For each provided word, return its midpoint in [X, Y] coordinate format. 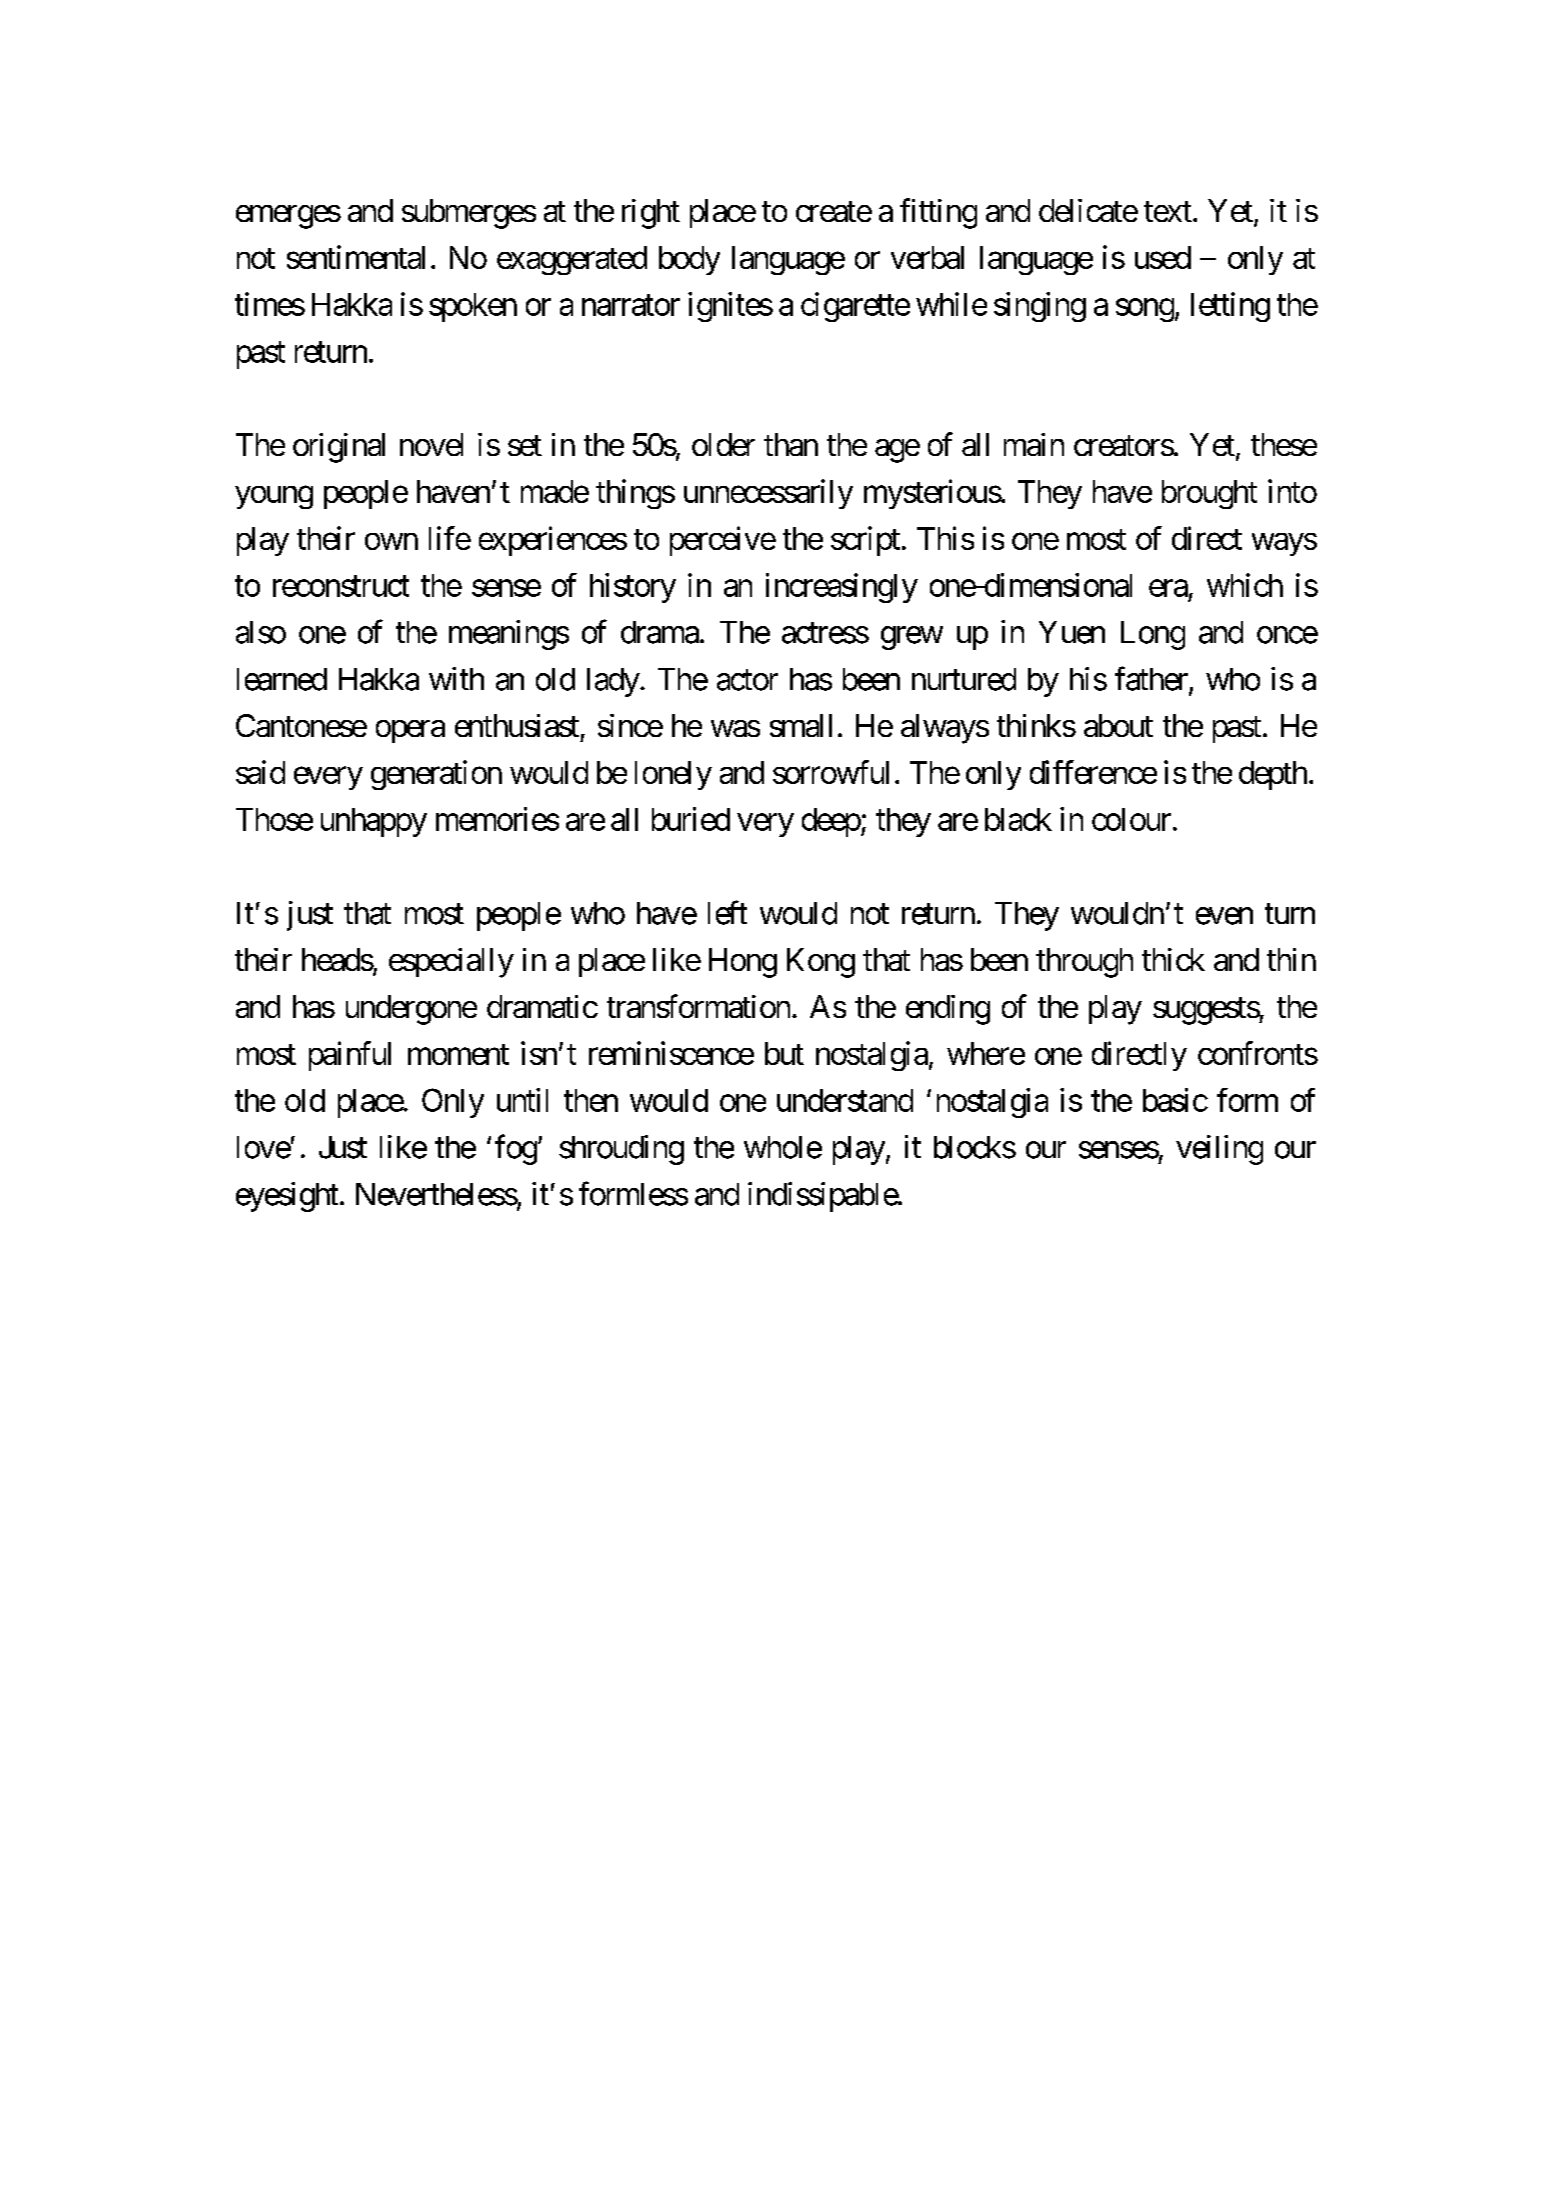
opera [410, 731]
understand [845, 1100]
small [801, 725]
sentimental [356, 257]
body [689, 260]
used [1163, 257]
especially [451, 963]
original [339, 448]
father [1152, 679]
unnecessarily [768, 494]
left [727, 912]
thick [1173, 959]
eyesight [287, 1197]
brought [1209, 494]
